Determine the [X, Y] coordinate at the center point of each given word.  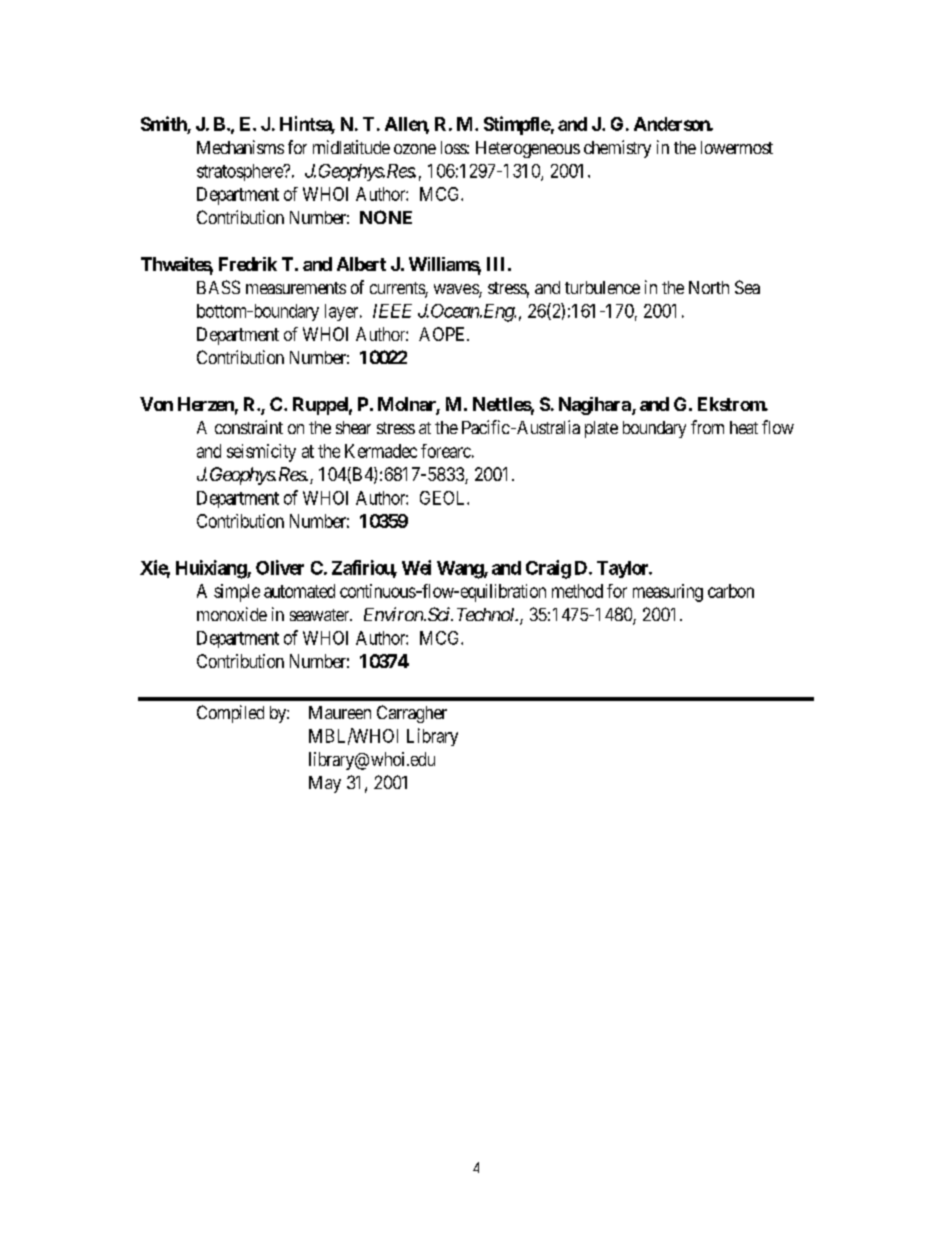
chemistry [617, 149]
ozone [415, 149]
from [707, 427]
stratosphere [241, 172]
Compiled [230, 714]
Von [156, 404]
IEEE [392, 311]
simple [237, 593]
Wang [461, 570]
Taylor [624, 569]
